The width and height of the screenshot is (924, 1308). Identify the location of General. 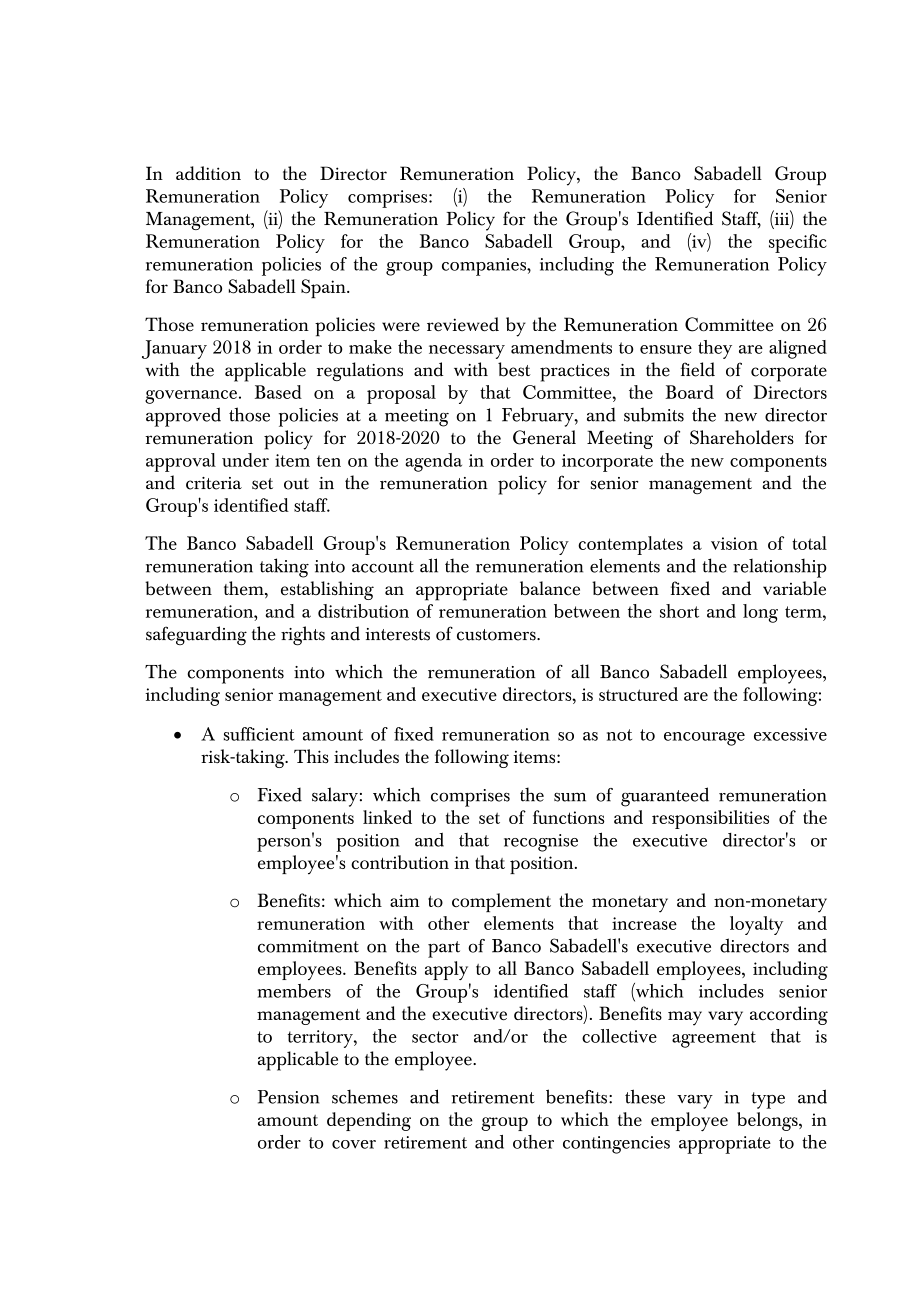
(544, 437).
